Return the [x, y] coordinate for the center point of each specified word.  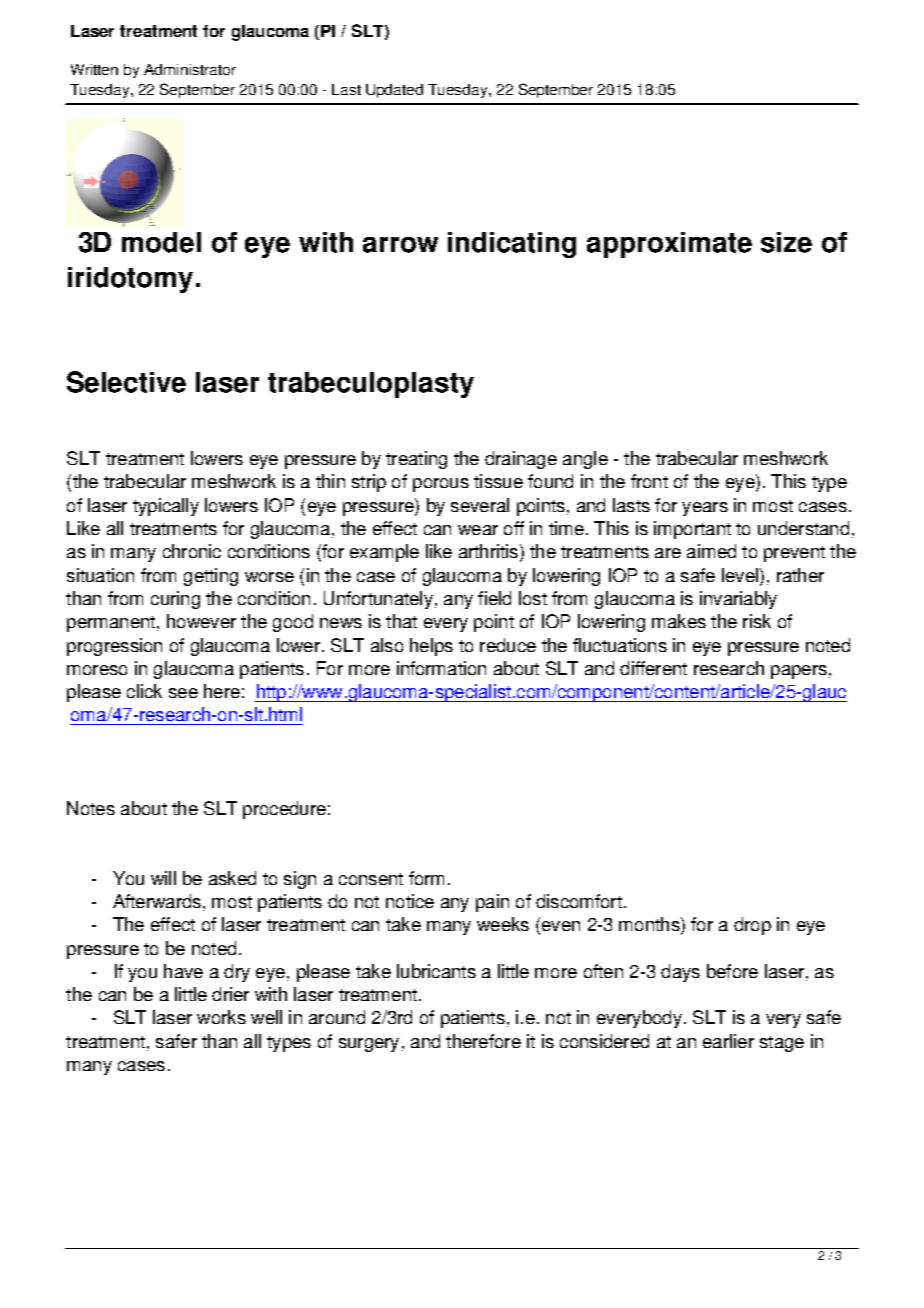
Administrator [190, 69]
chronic [192, 551]
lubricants [436, 971]
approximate [669, 245]
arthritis [488, 551]
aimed [711, 551]
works [221, 1017]
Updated [394, 91]
